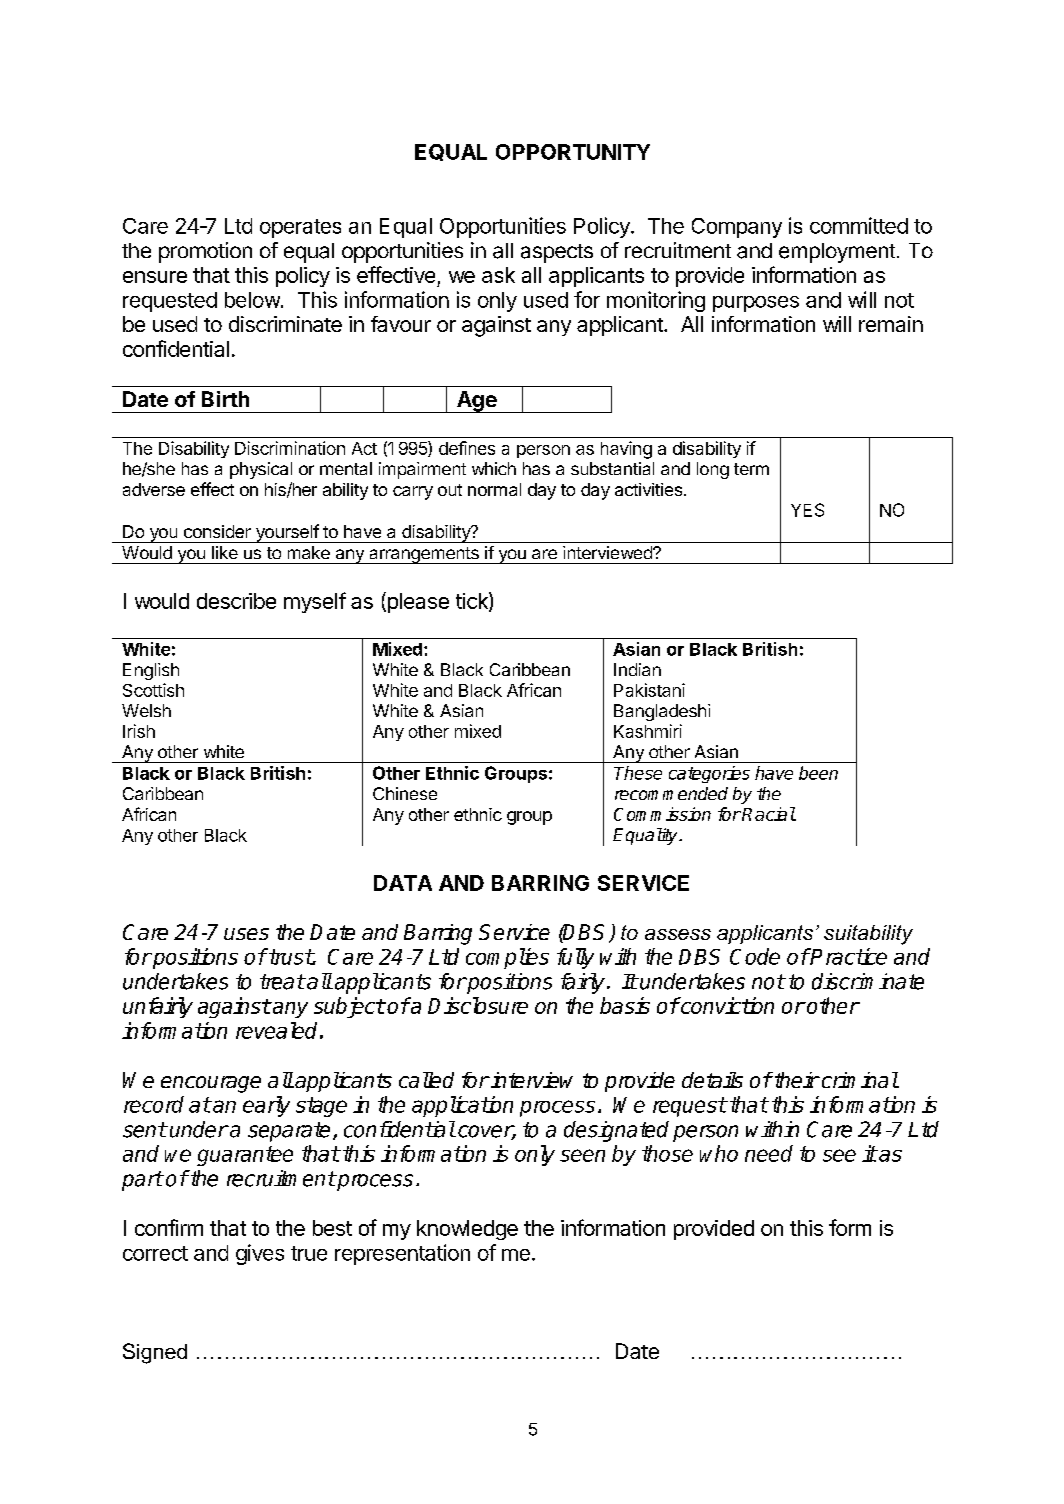 Image resolution: width=1064 pixels, height=1504 pixels. I want to click on committed, so click(859, 225).
